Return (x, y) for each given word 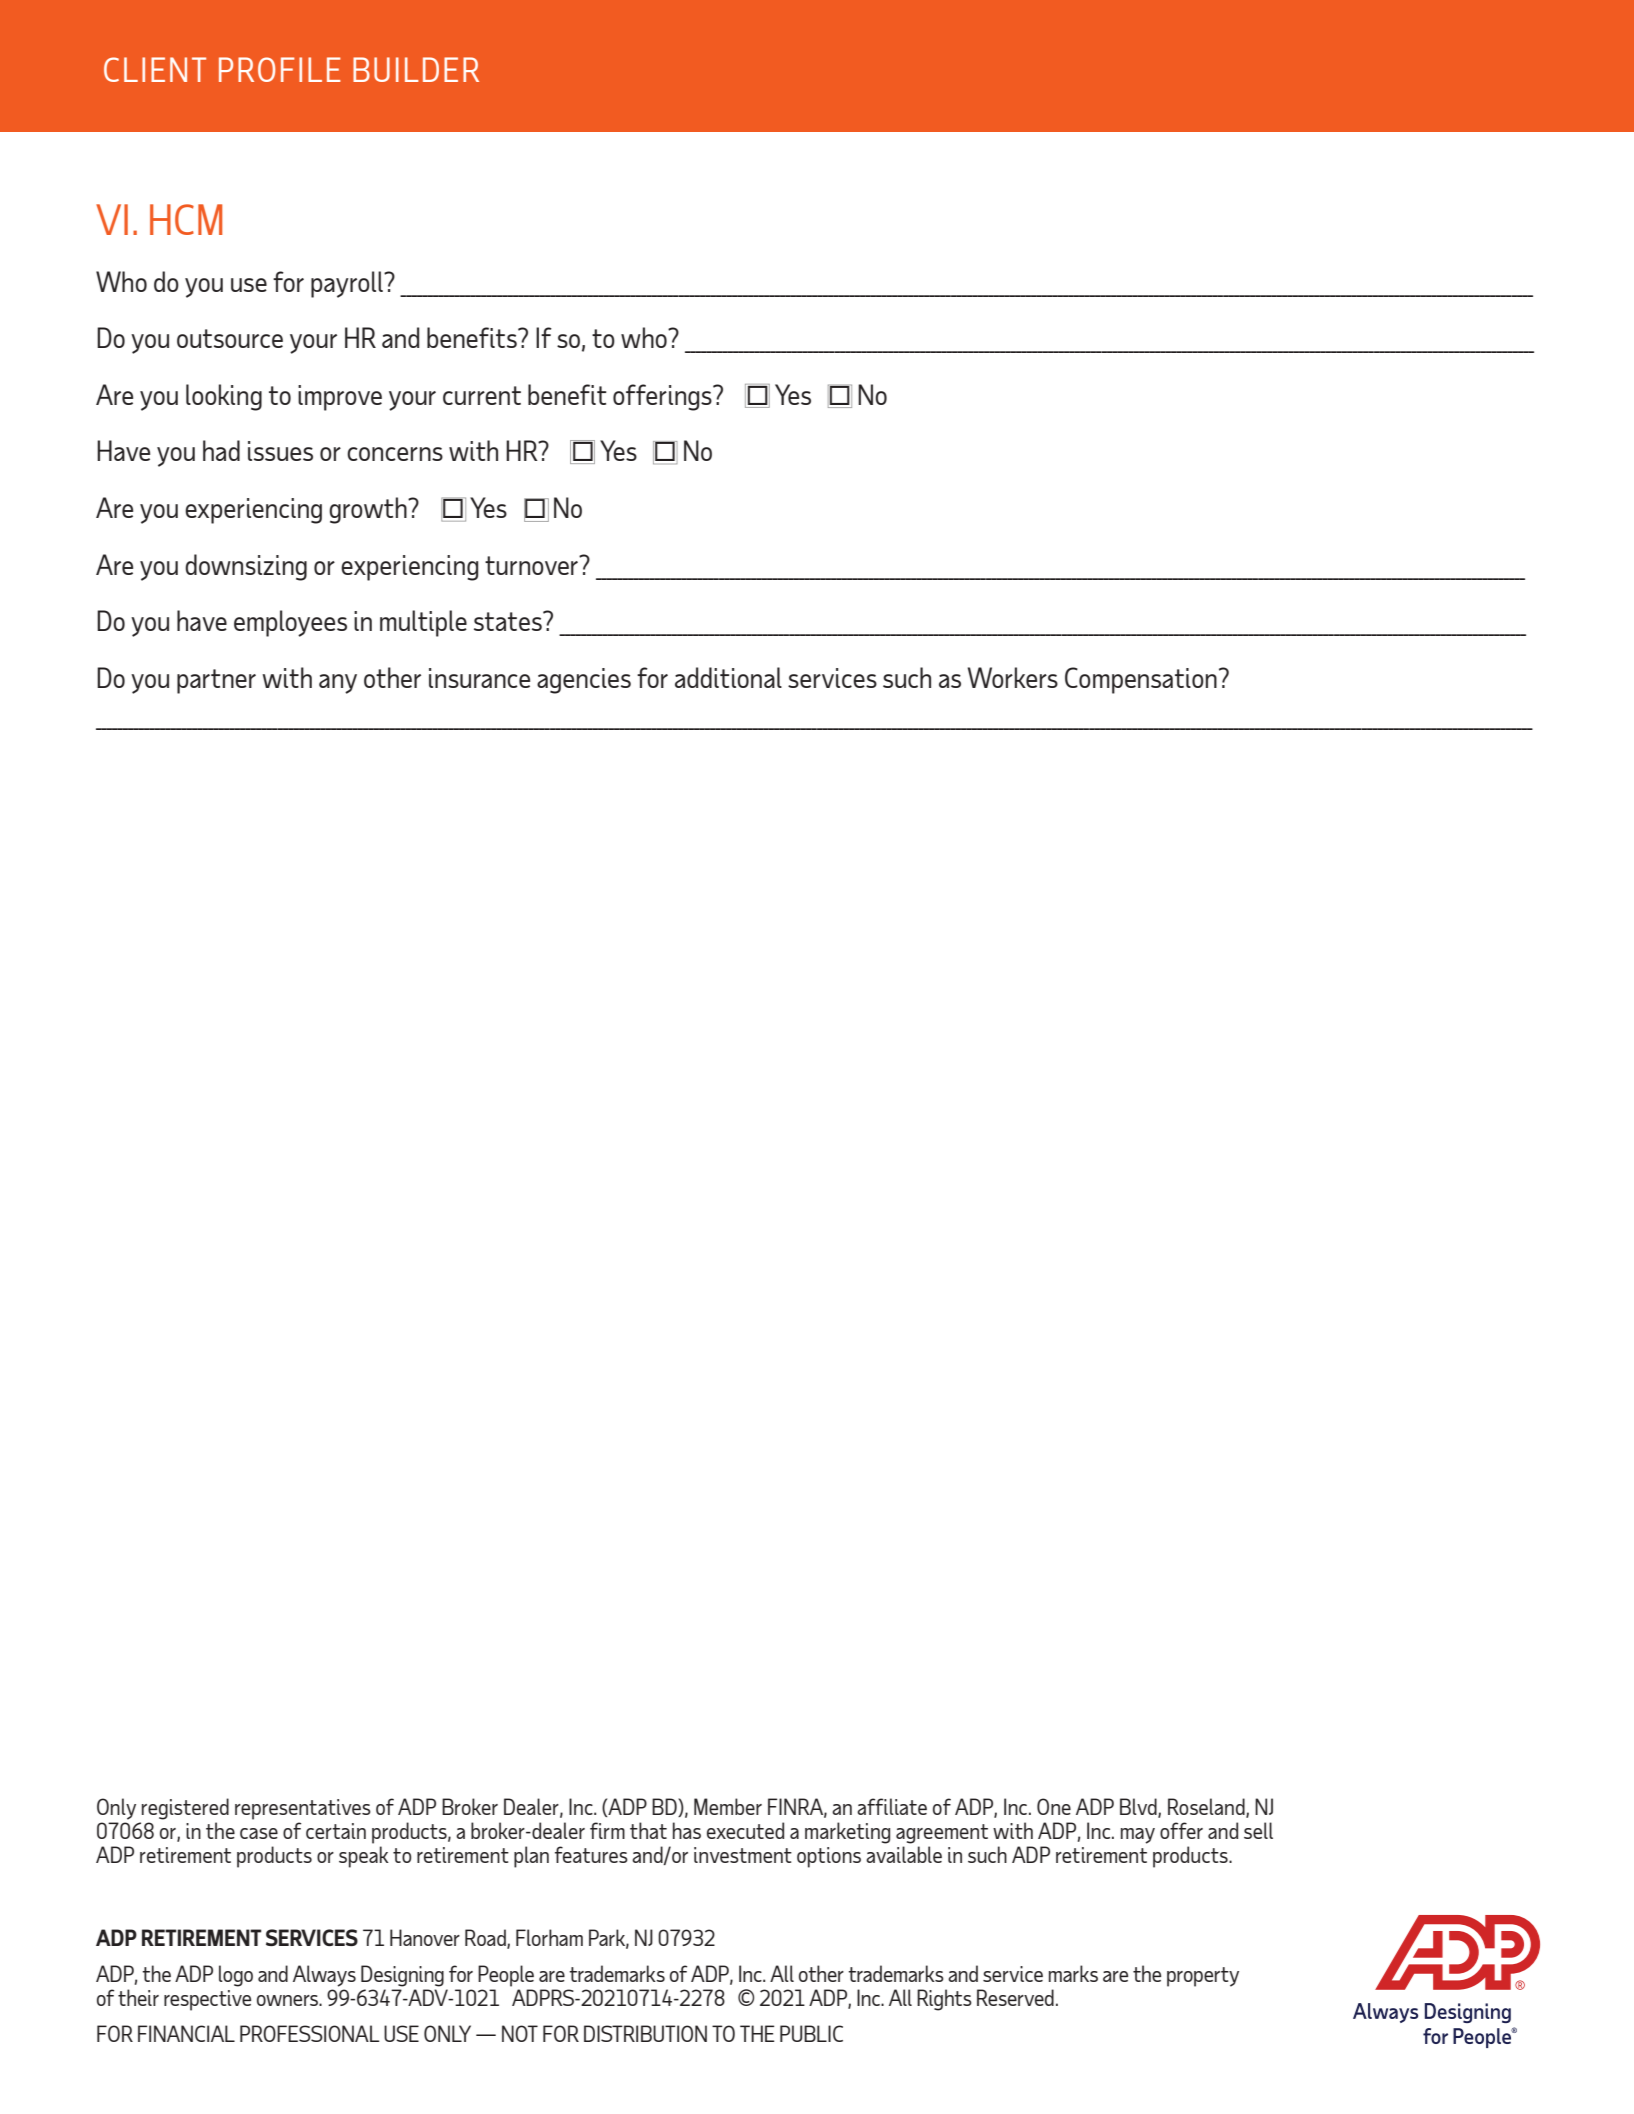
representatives (303, 1809)
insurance (479, 678)
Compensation (1141, 680)
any (338, 684)
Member (728, 1806)
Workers (1013, 677)
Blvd (1139, 1808)
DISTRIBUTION (645, 2033)
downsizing (246, 567)
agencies (584, 681)
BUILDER (416, 69)
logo (236, 1976)
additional (728, 677)
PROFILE (280, 69)
